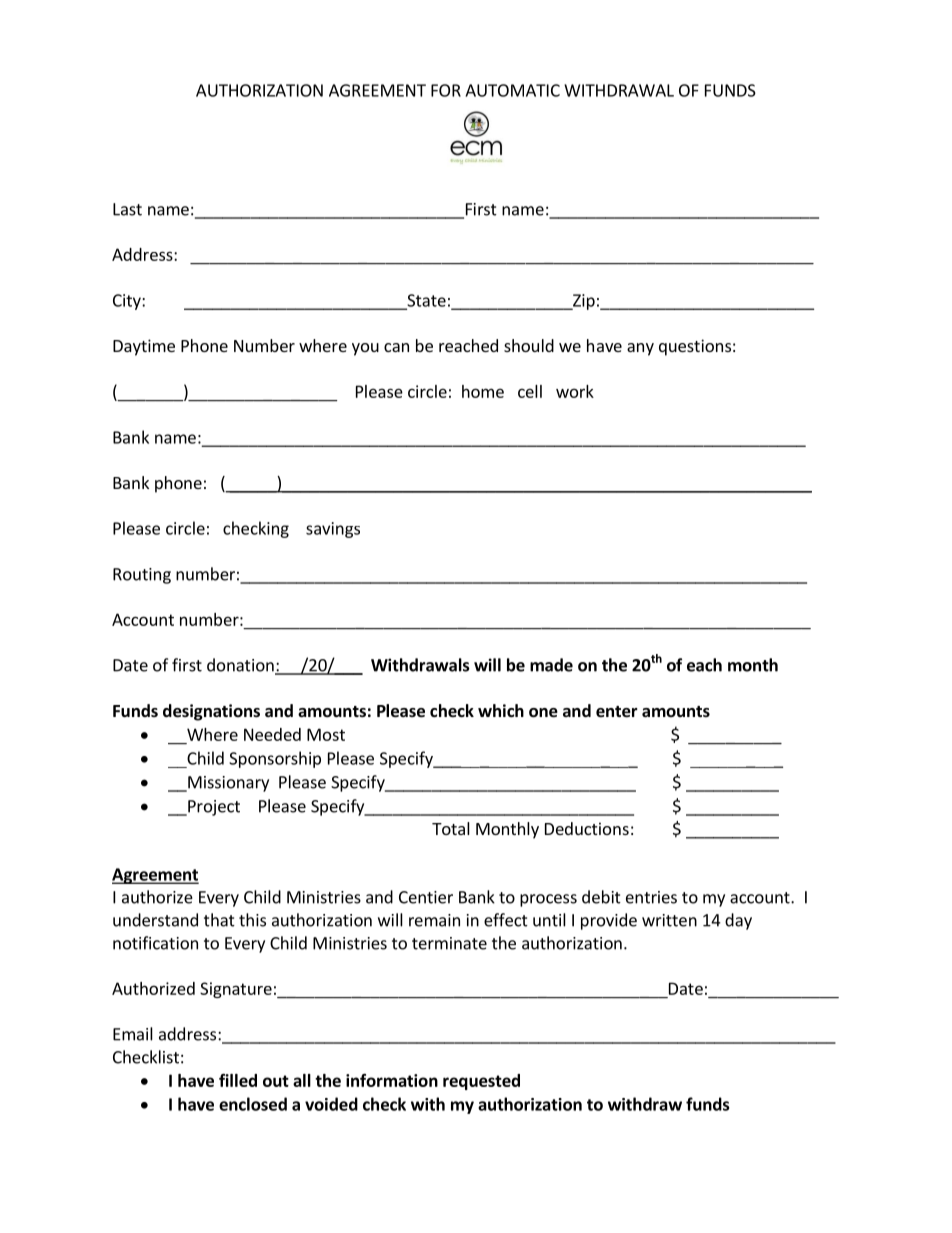 The height and width of the screenshot is (1233, 952). I want to click on filled, so click(238, 1080).
